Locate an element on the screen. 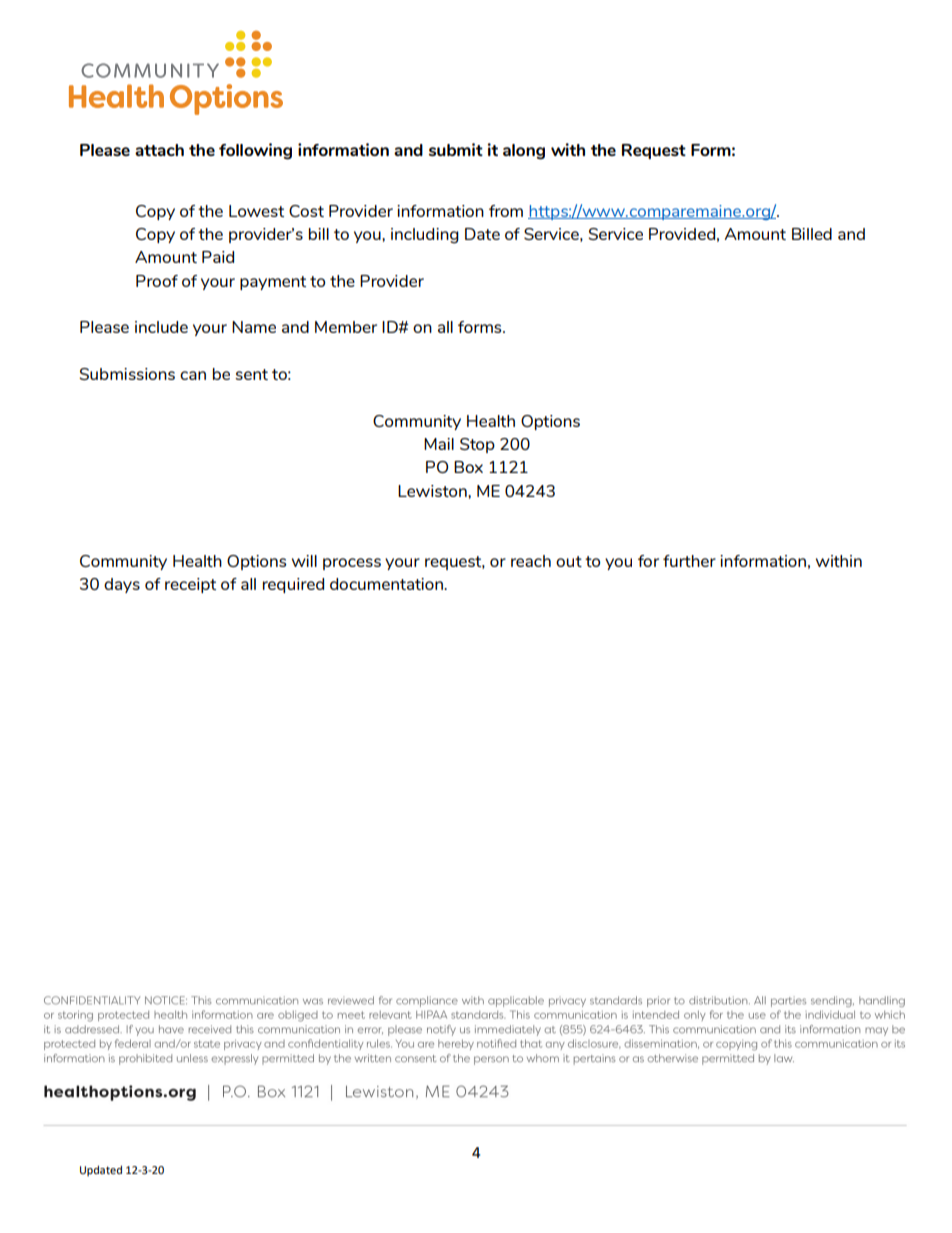 This screenshot has width=952, height=1233. along is located at coordinates (524, 152).
